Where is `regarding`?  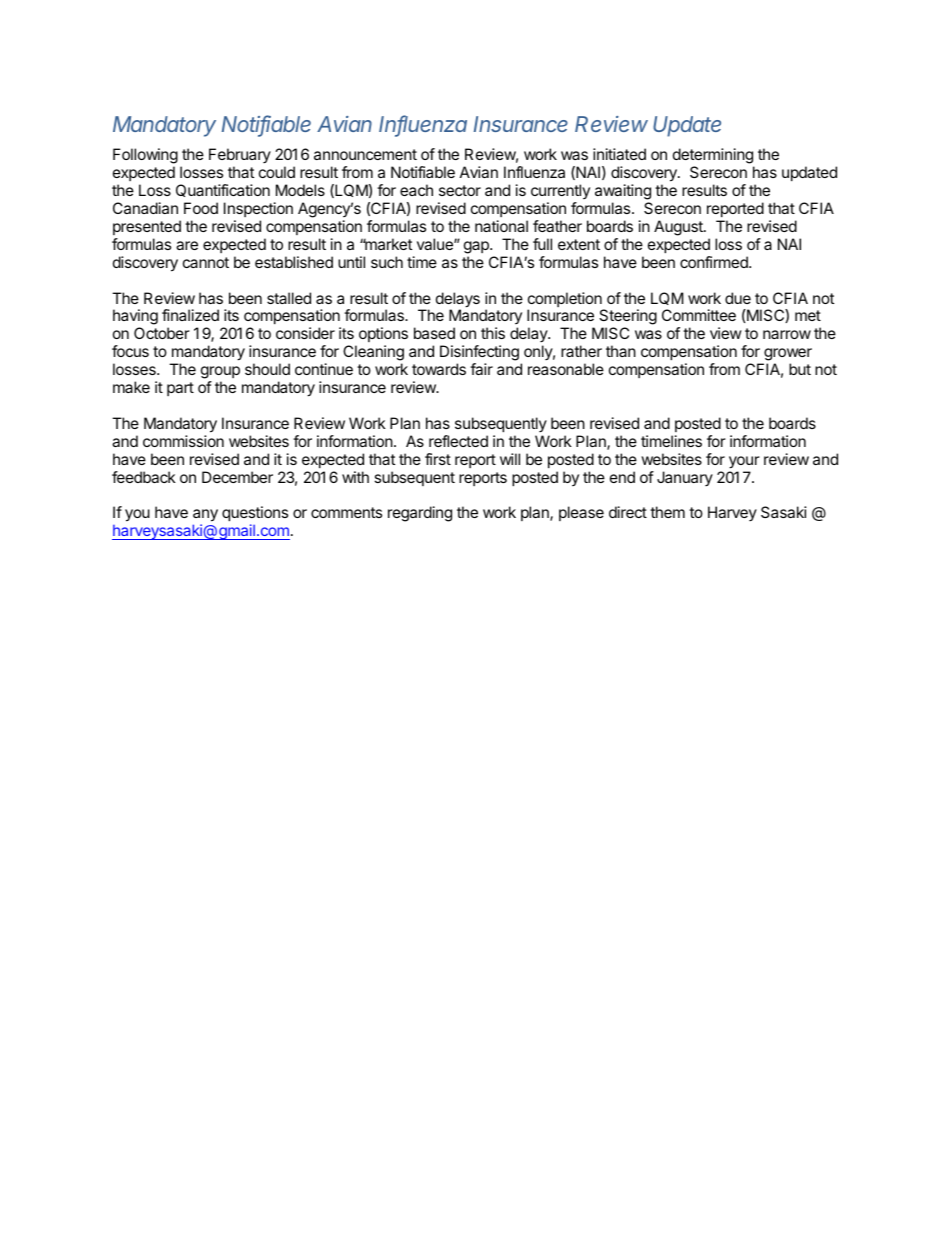
regarding is located at coordinates (420, 514).
